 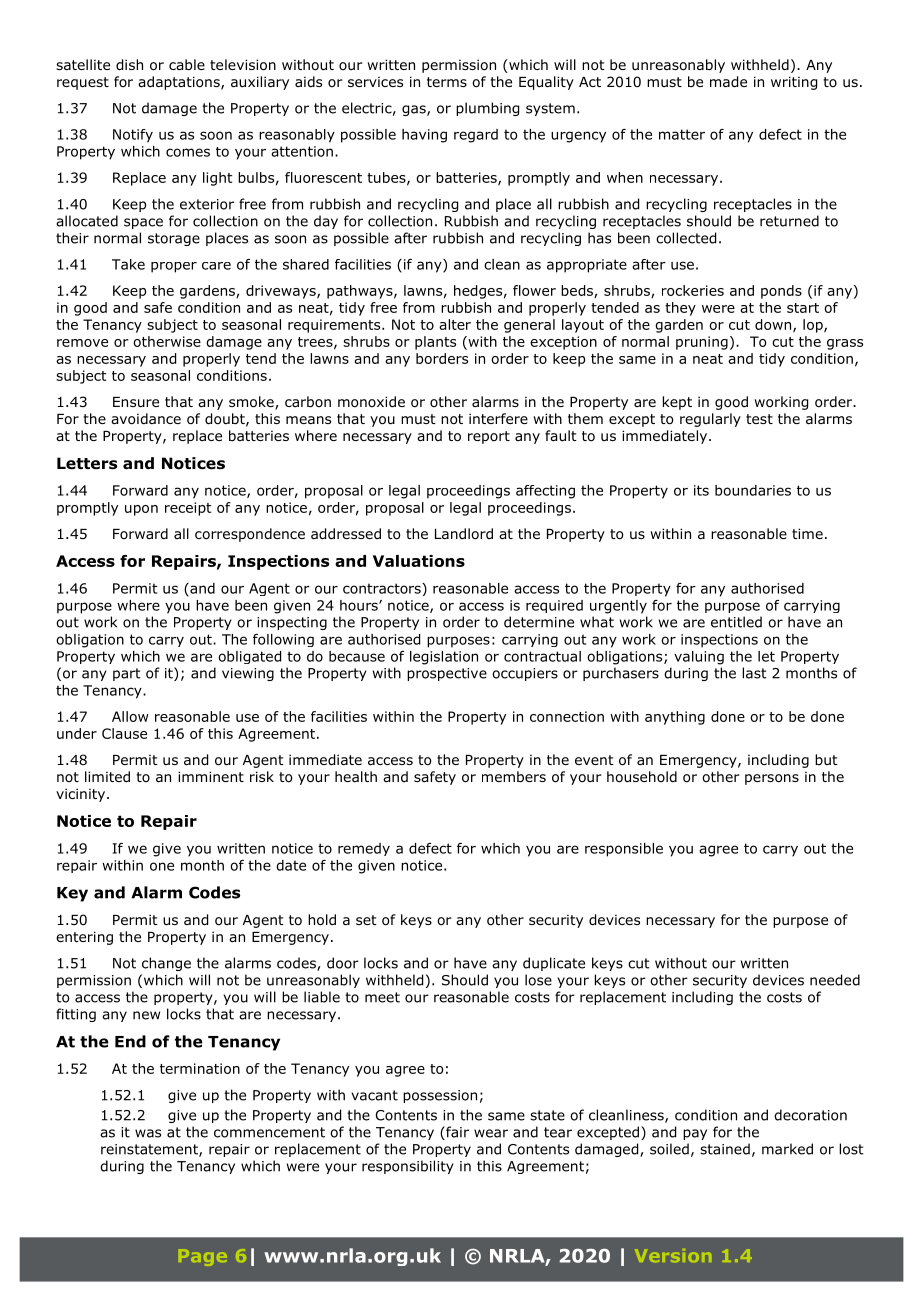 What do you see at coordinates (787, 1149) in the page?
I see `marked` at bounding box center [787, 1149].
